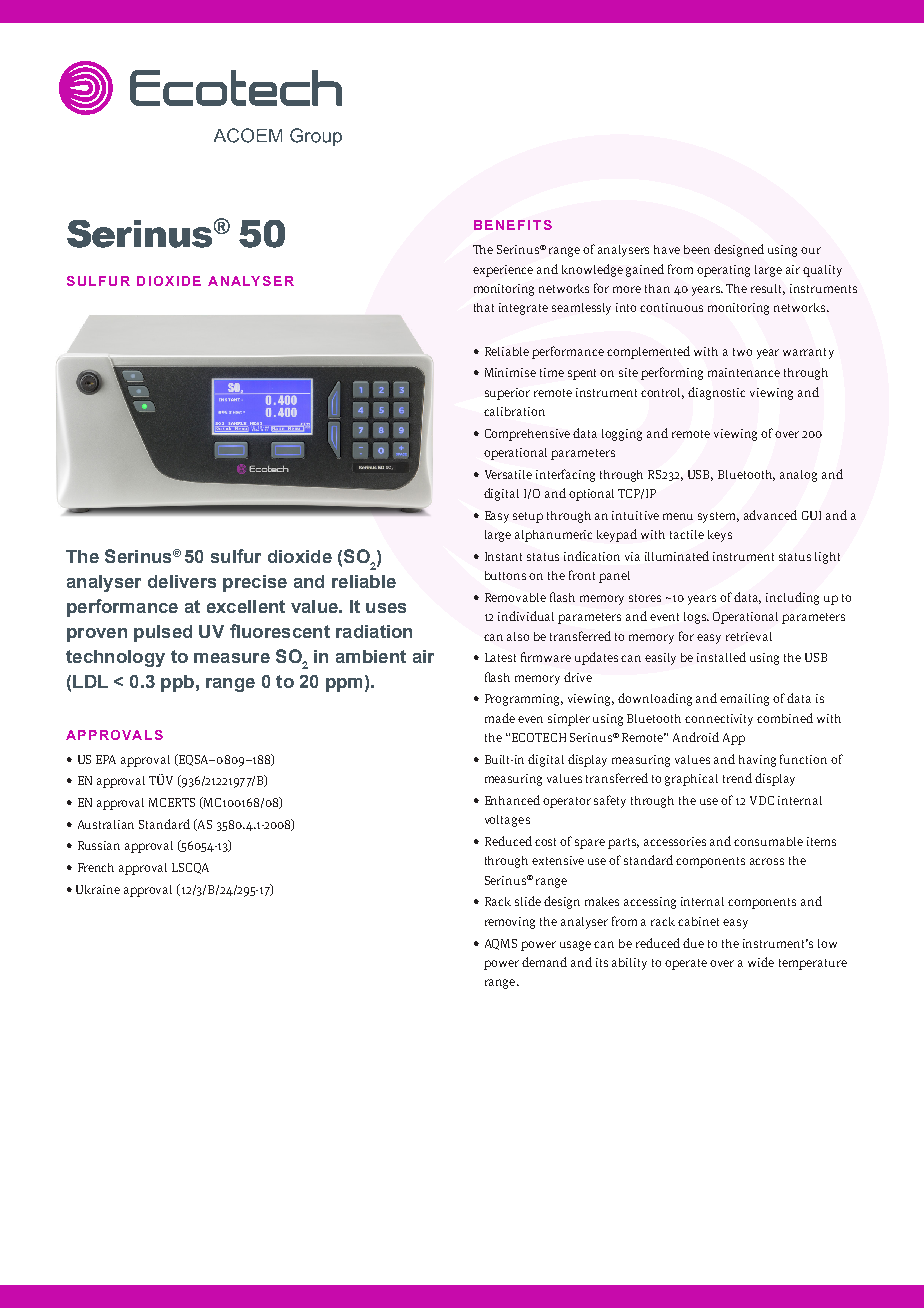 The height and width of the screenshot is (1308, 924). I want to click on that, so click(484, 307).
